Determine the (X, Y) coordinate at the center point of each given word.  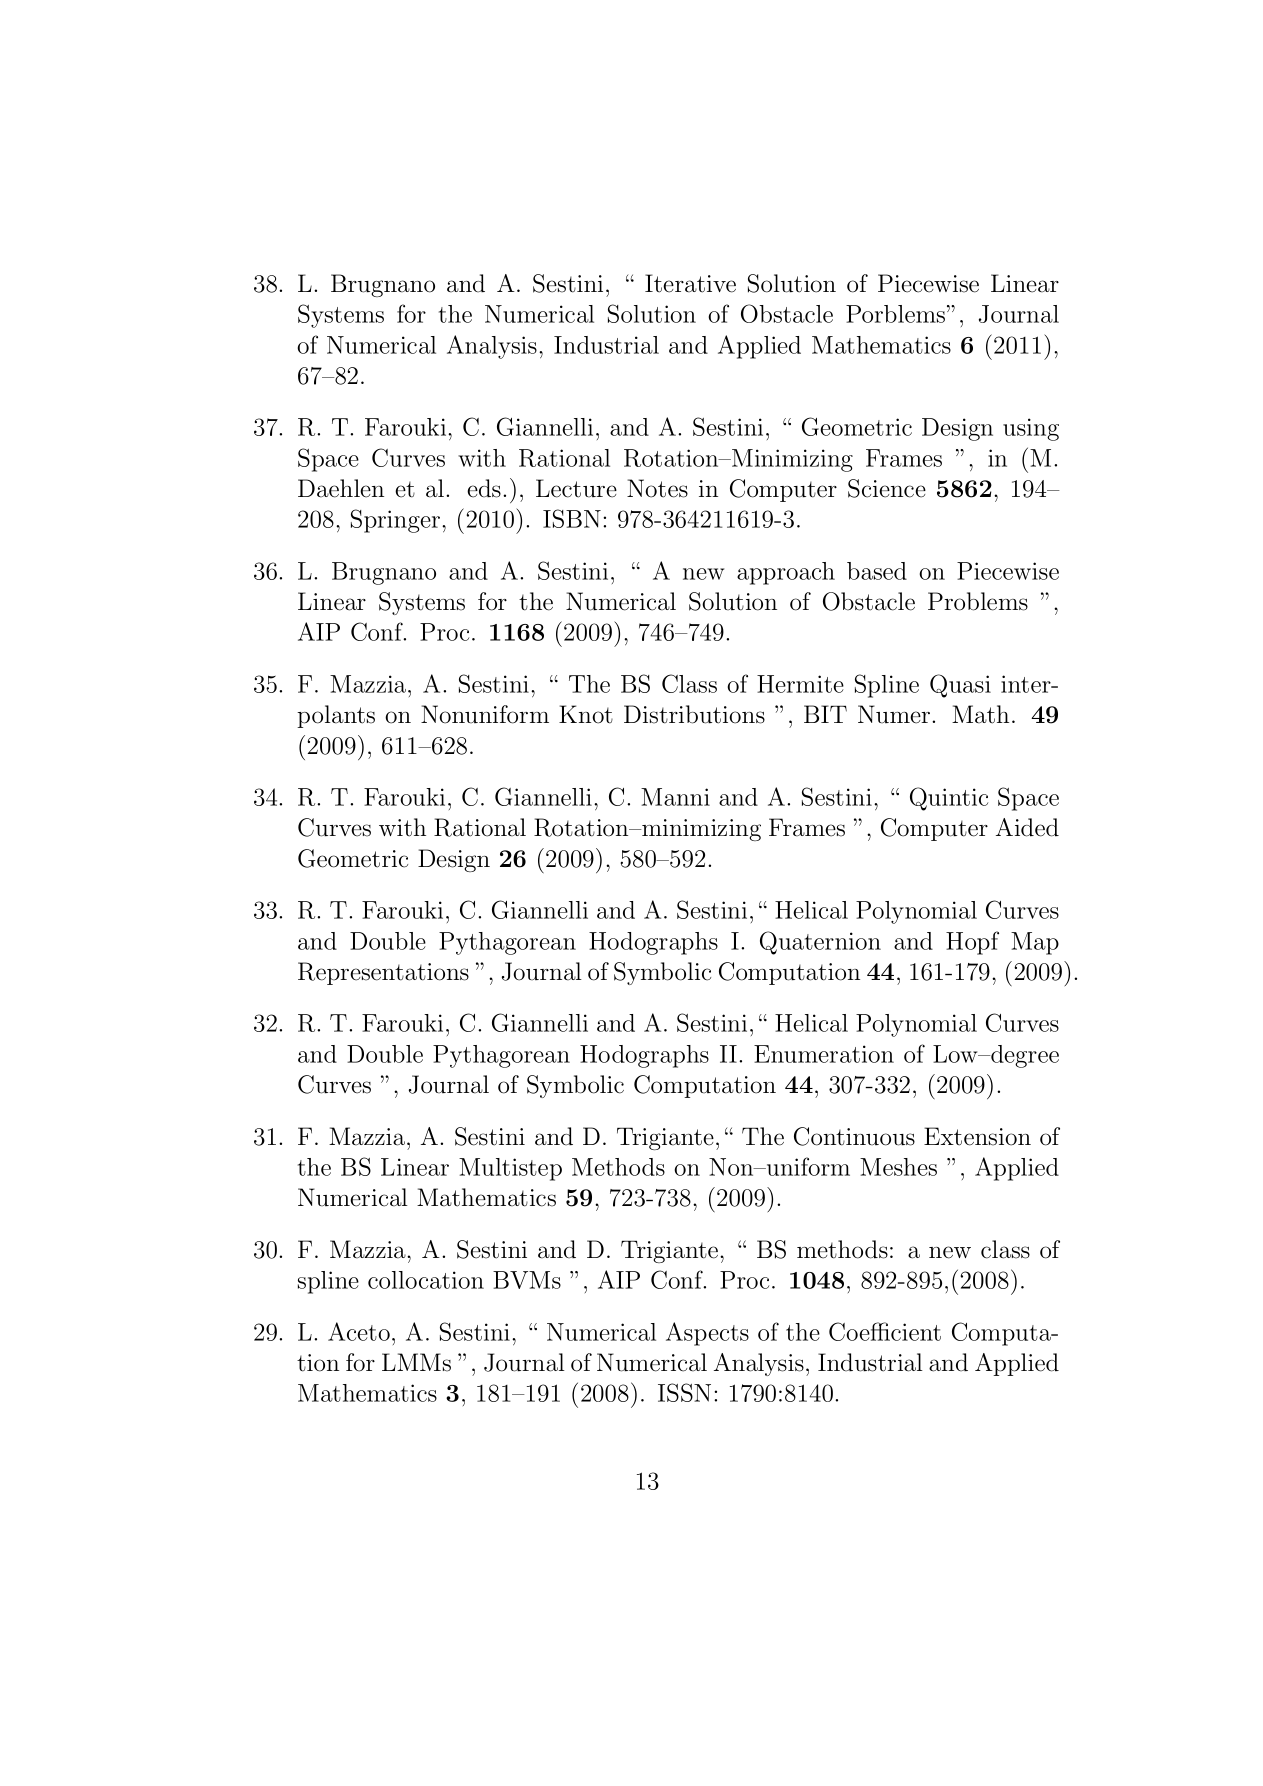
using (1031, 429)
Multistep (510, 1169)
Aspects (707, 1334)
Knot (586, 714)
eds (484, 488)
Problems (978, 601)
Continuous (854, 1136)
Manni (675, 797)
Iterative (690, 283)
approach (786, 573)
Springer (395, 521)
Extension (977, 1136)
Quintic (949, 799)
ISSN (684, 1392)
